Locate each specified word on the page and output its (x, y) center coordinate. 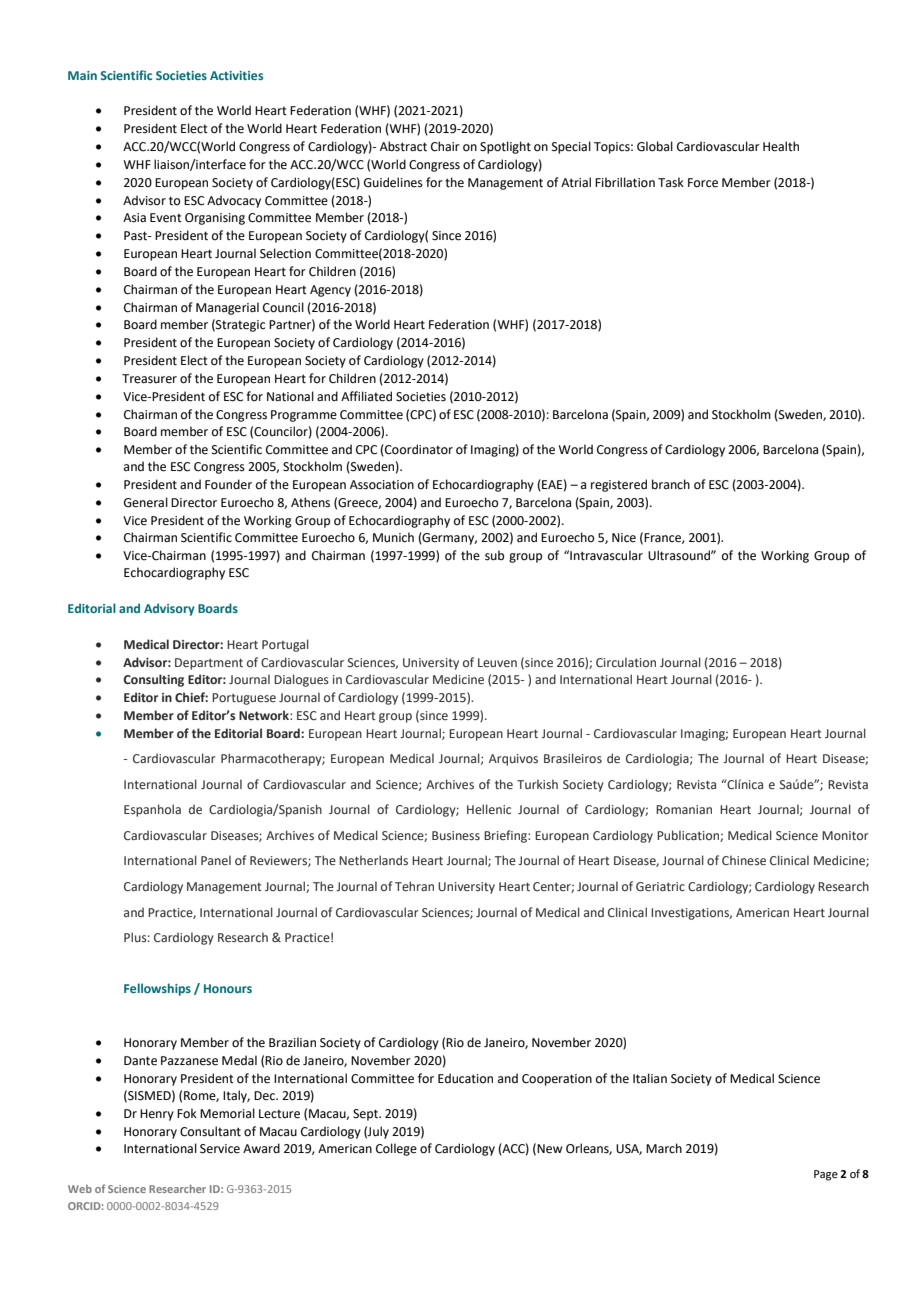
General (146, 502)
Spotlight (505, 147)
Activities (236, 75)
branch (671, 484)
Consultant (210, 1131)
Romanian (684, 809)
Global (655, 146)
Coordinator (418, 450)
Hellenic (489, 809)
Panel (216, 860)
